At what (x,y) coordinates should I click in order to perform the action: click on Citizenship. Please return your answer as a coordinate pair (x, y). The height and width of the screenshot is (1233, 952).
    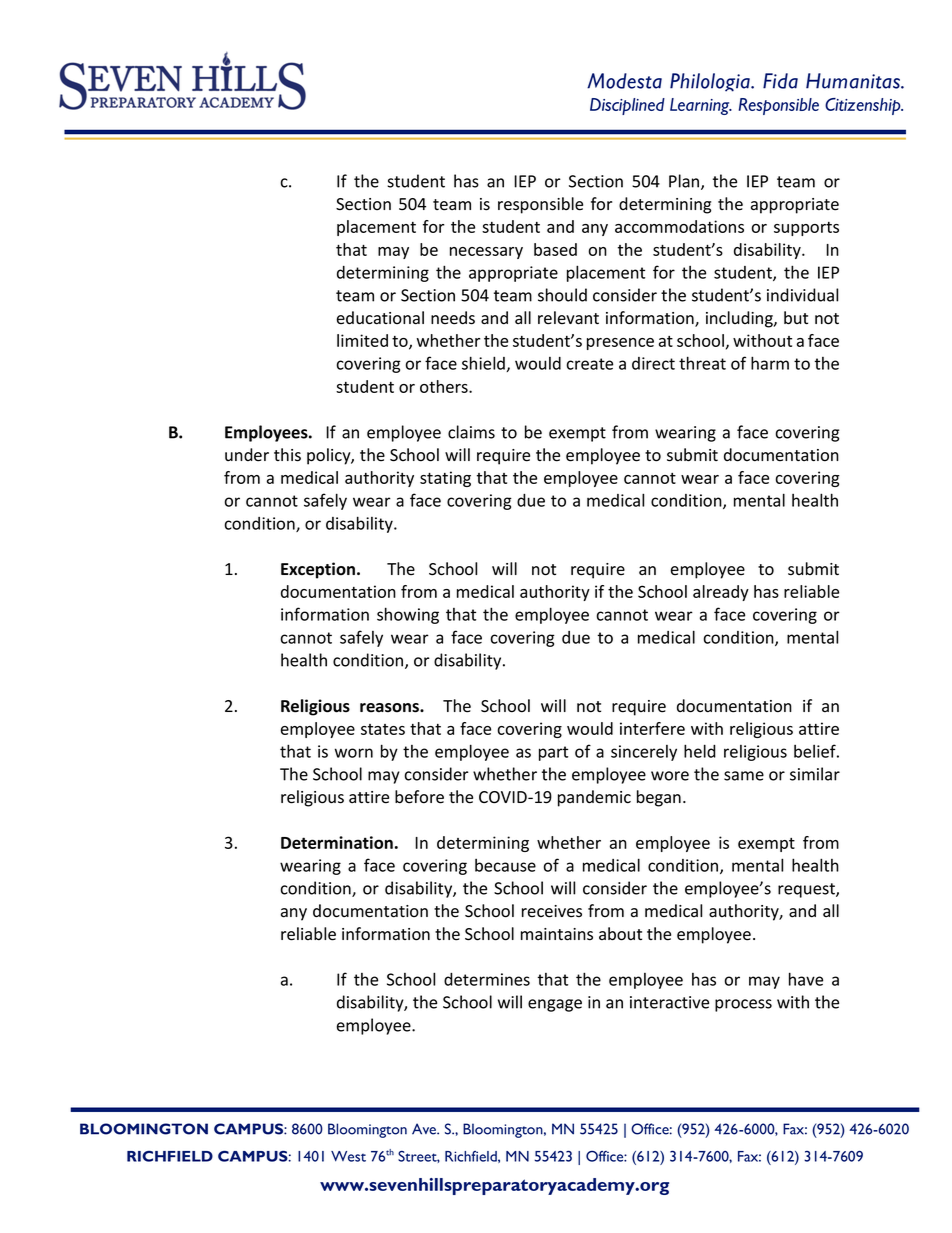
    Looking at the image, I should click on (864, 106).
